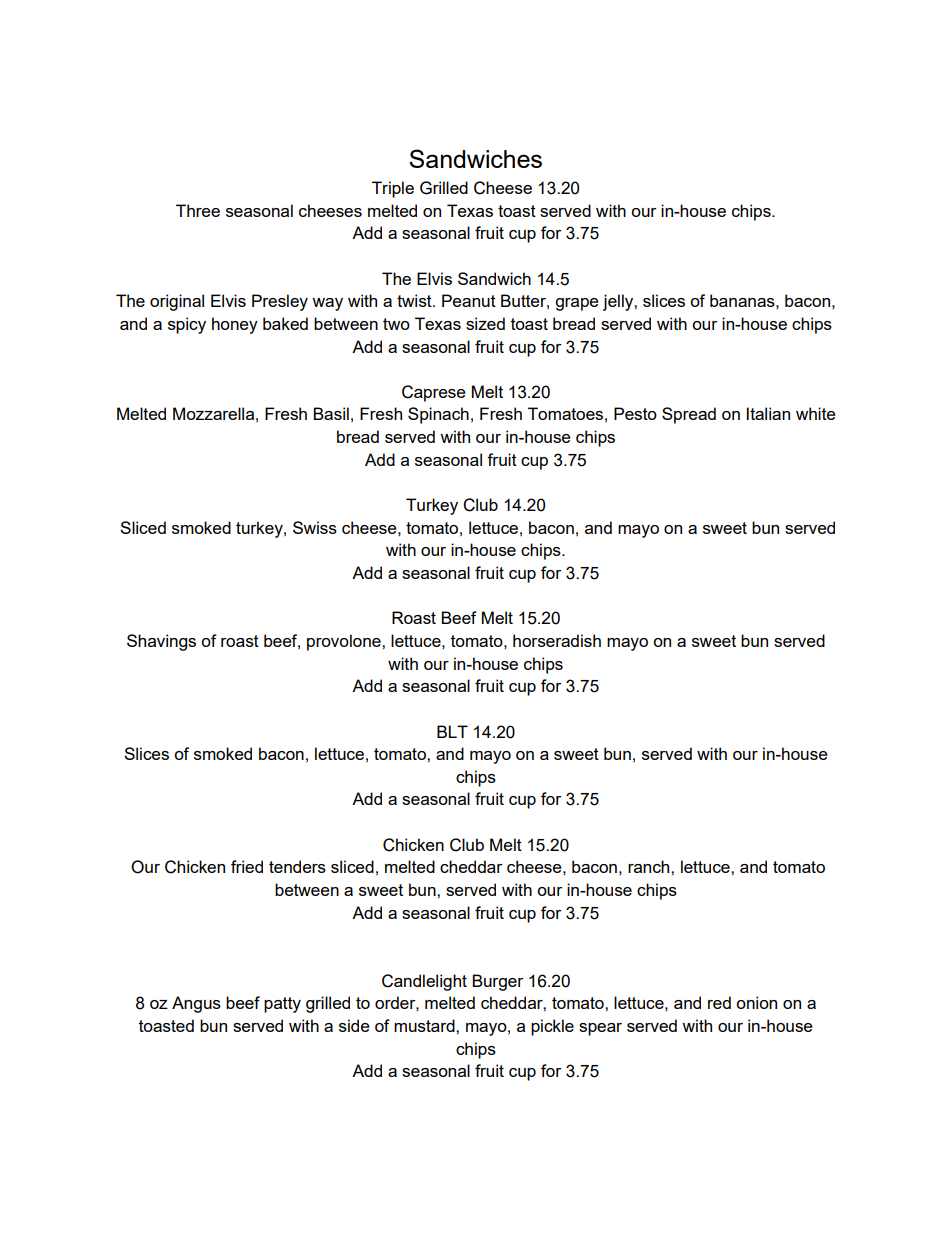 The height and width of the screenshot is (1233, 952). I want to click on Shavings, so click(161, 642).
